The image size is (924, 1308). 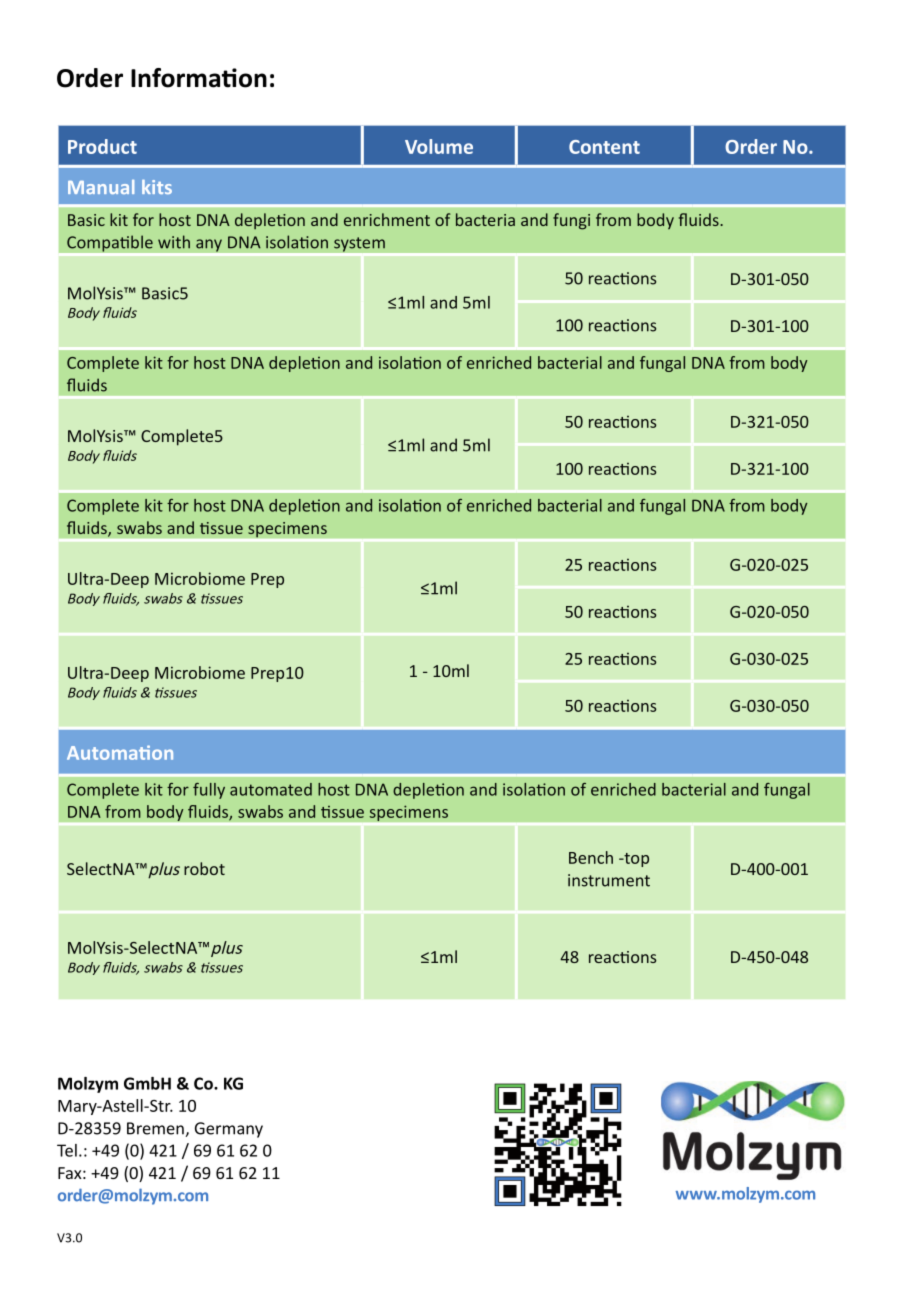 I want to click on fungi, so click(x=571, y=221).
